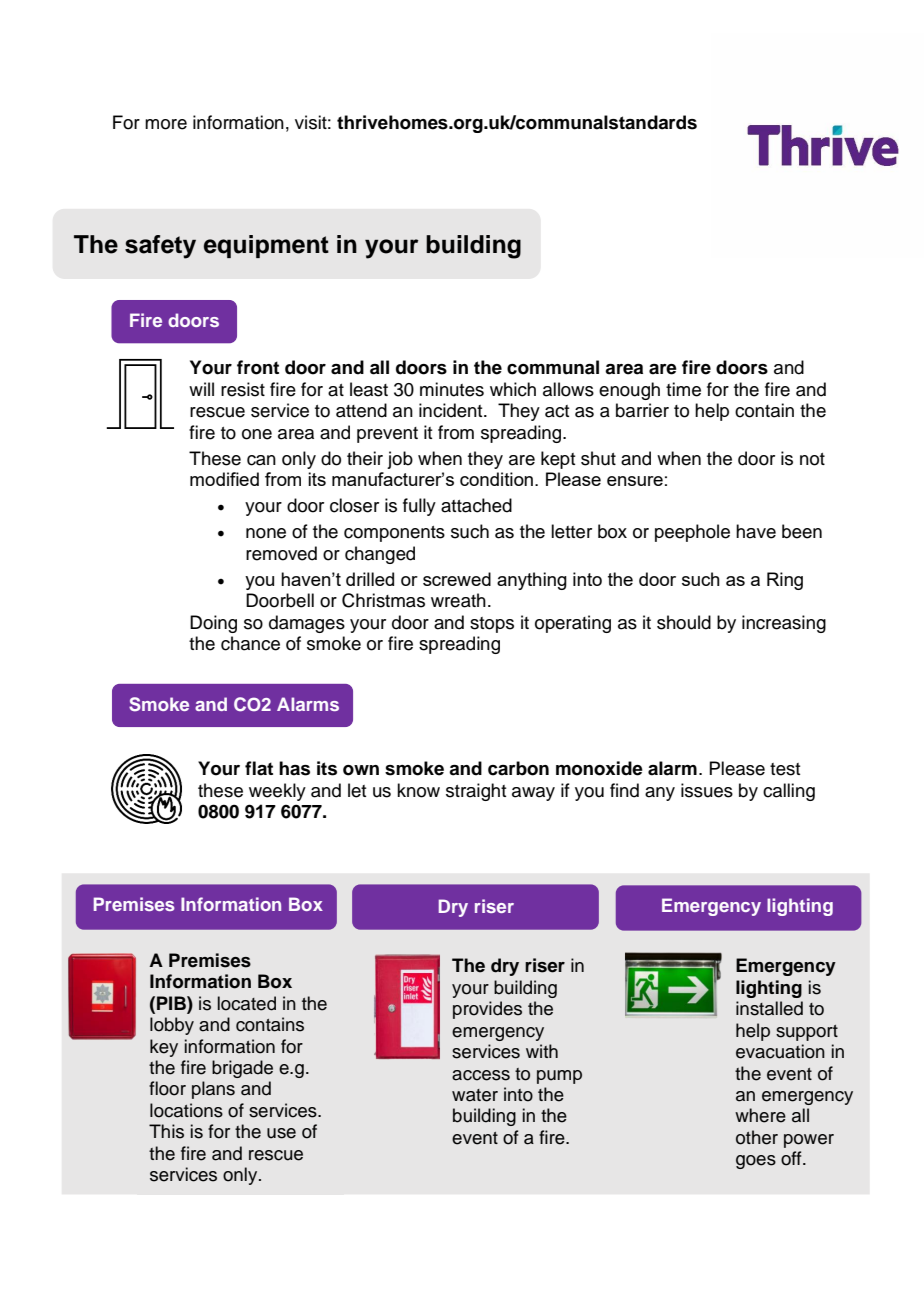 Image resolution: width=924 pixels, height=1308 pixels. What do you see at coordinates (281, 1133) in the screenshot?
I see `use` at bounding box center [281, 1133].
